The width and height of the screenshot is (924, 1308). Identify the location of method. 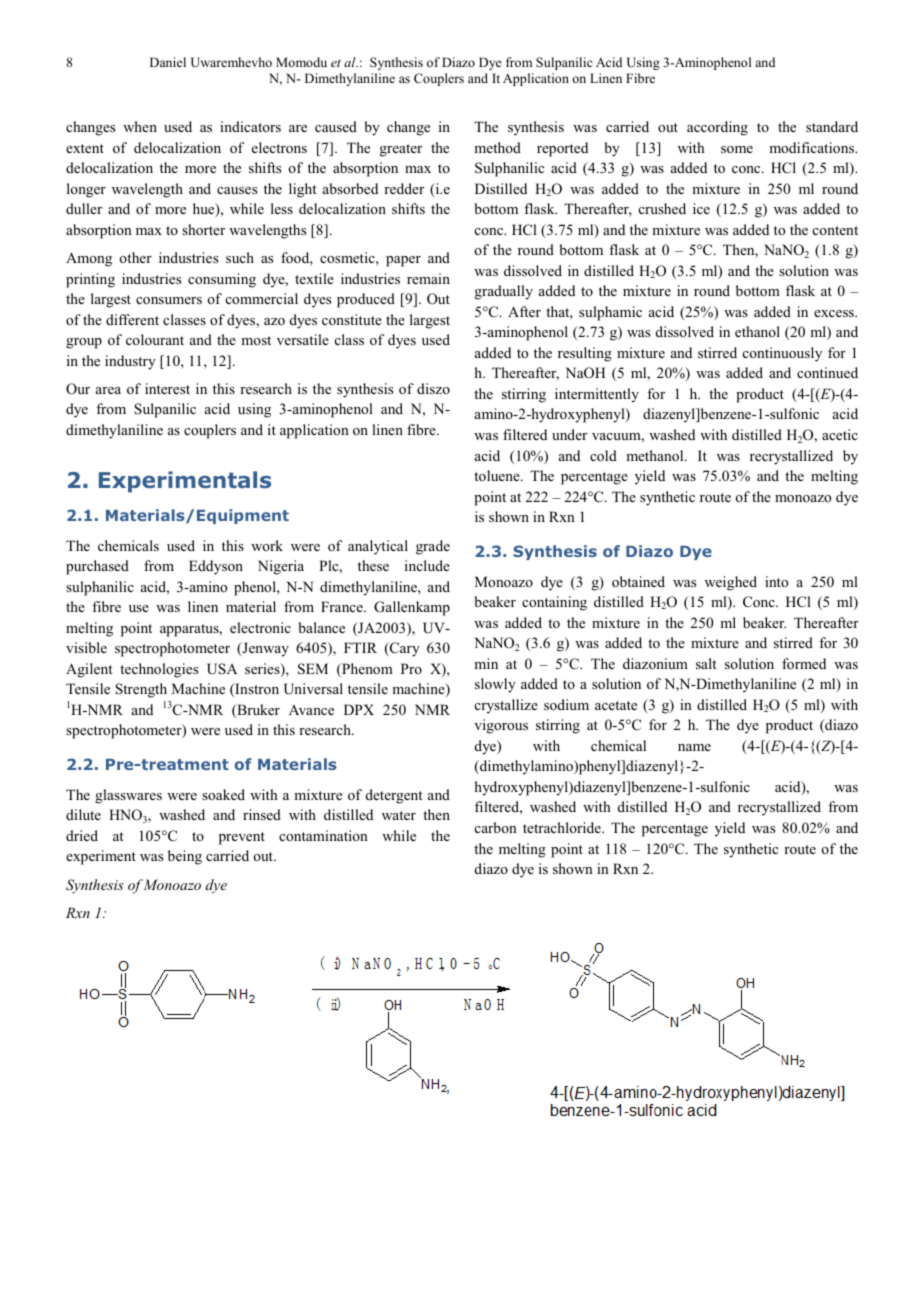
(497, 147).
